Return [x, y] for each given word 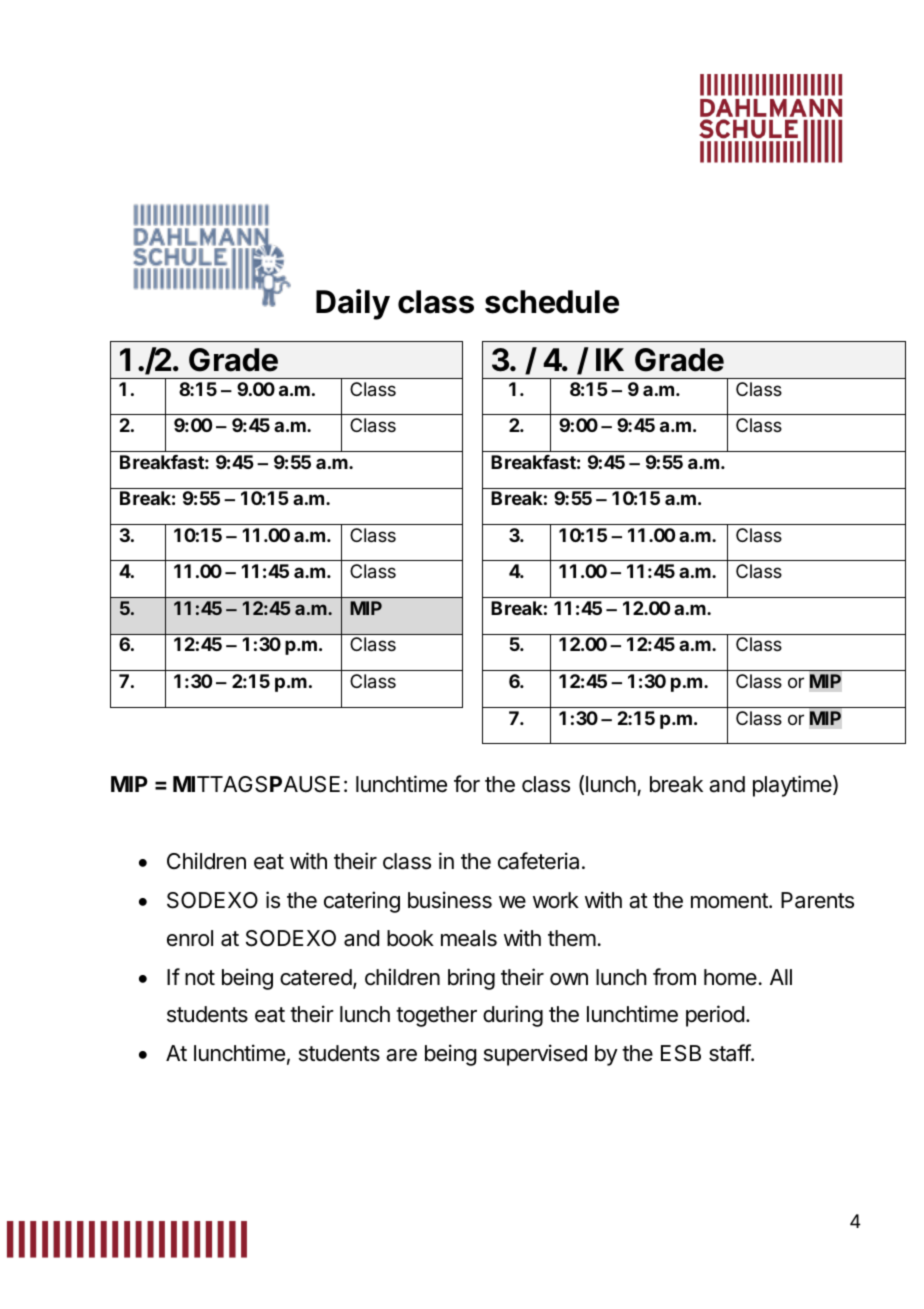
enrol [190, 938]
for [467, 784]
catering [362, 902]
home [730, 977]
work [556, 900]
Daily [353, 304]
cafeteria [538, 861]
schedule [552, 302]
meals [469, 938]
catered [316, 977]
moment [730, 901]
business [450, 900]
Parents [817, 900]
